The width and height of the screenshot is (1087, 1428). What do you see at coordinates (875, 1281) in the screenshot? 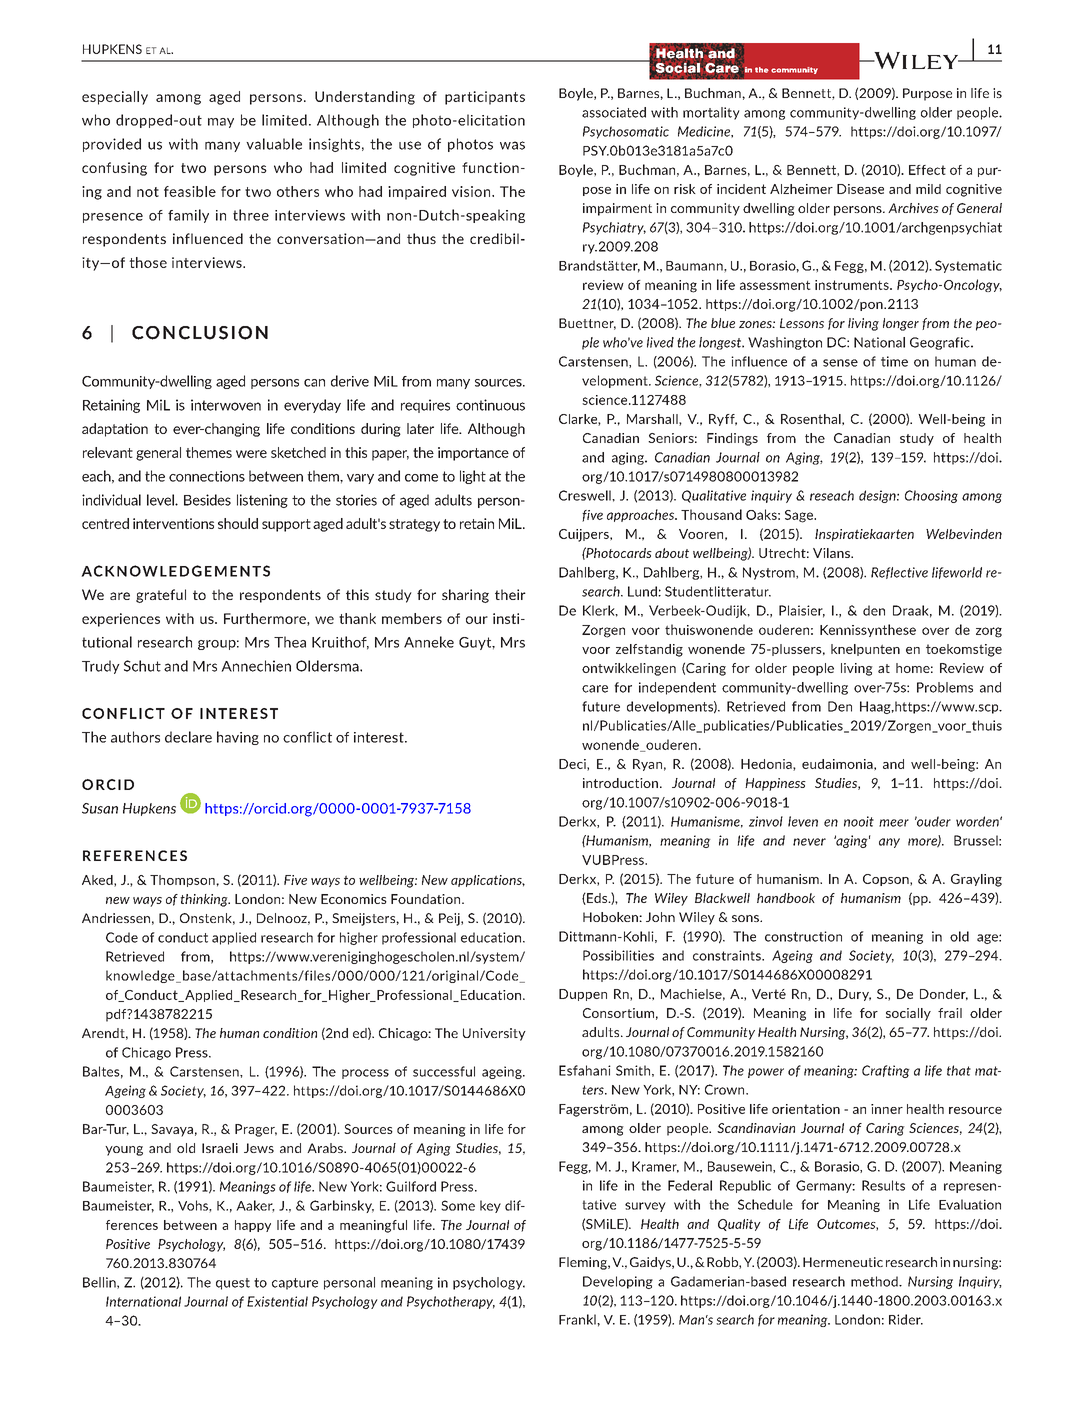
I see `method` at bounding box center [875, 1281].
